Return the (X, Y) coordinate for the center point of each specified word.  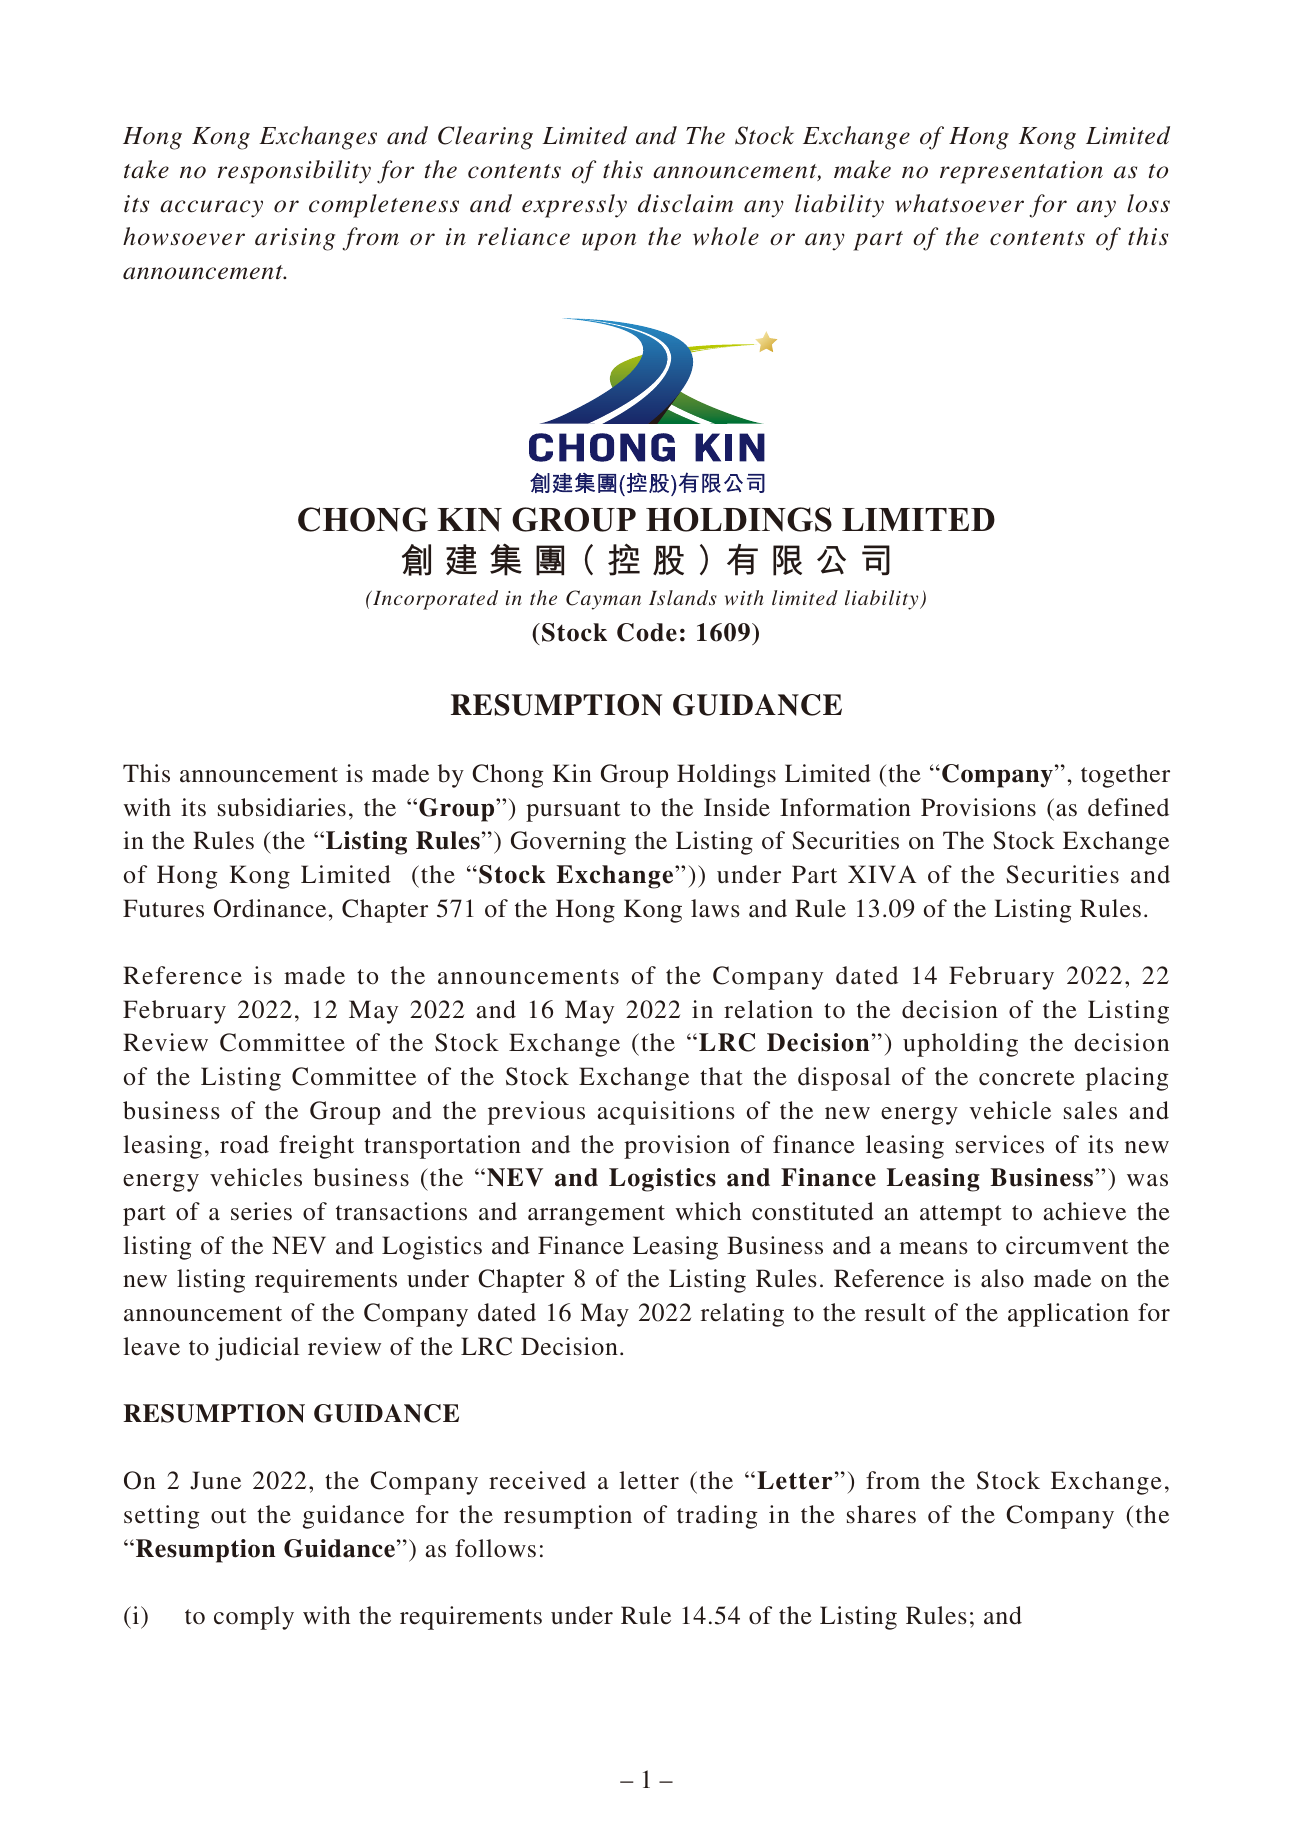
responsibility (294, 172)
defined (1128, 807)
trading (717, 1517)
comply (254, 1618)
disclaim (685, 203)
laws (715, 908)
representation (1021, 172)
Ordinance (271, 908)
